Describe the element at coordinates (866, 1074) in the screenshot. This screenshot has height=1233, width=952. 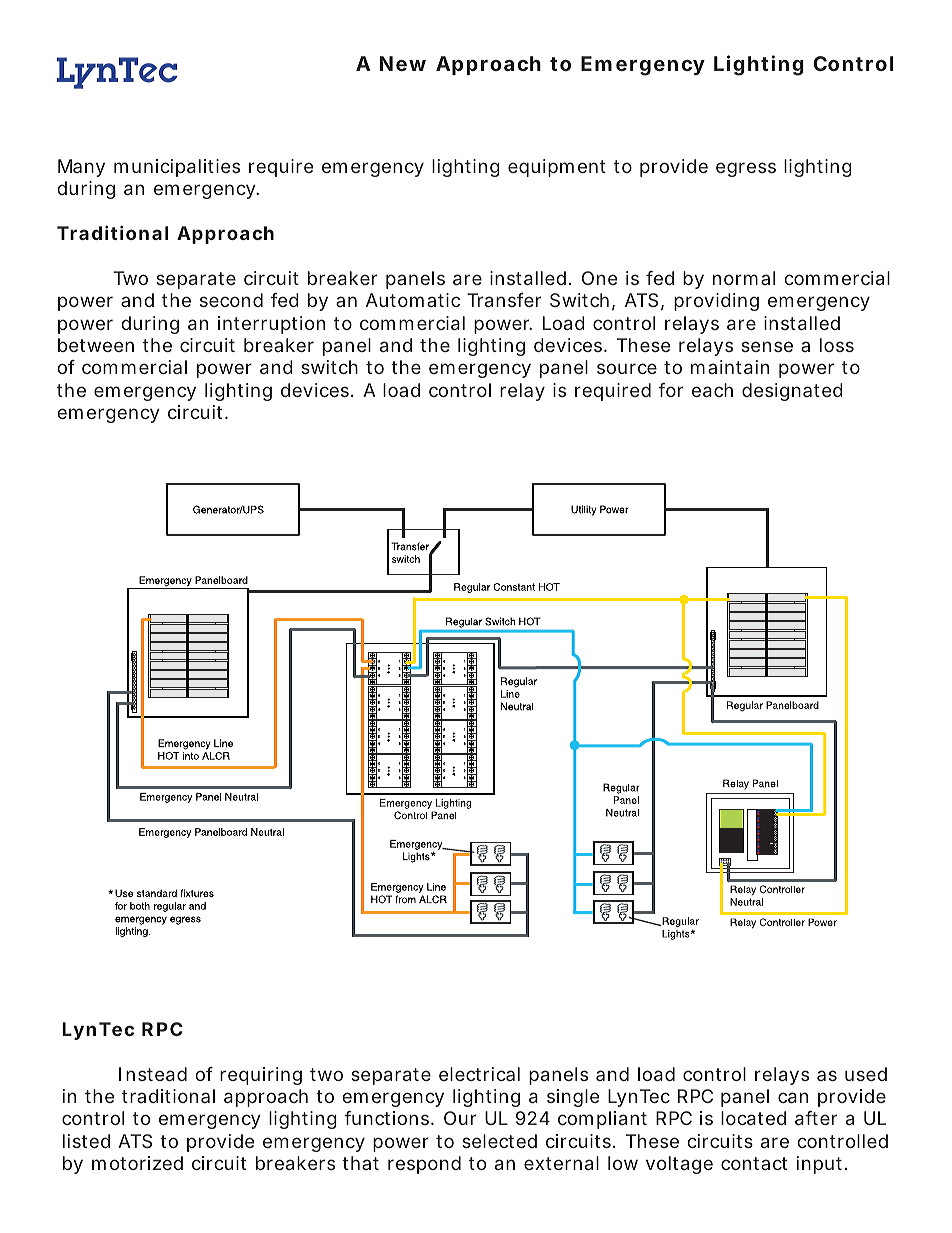
I see `used` at that location.
